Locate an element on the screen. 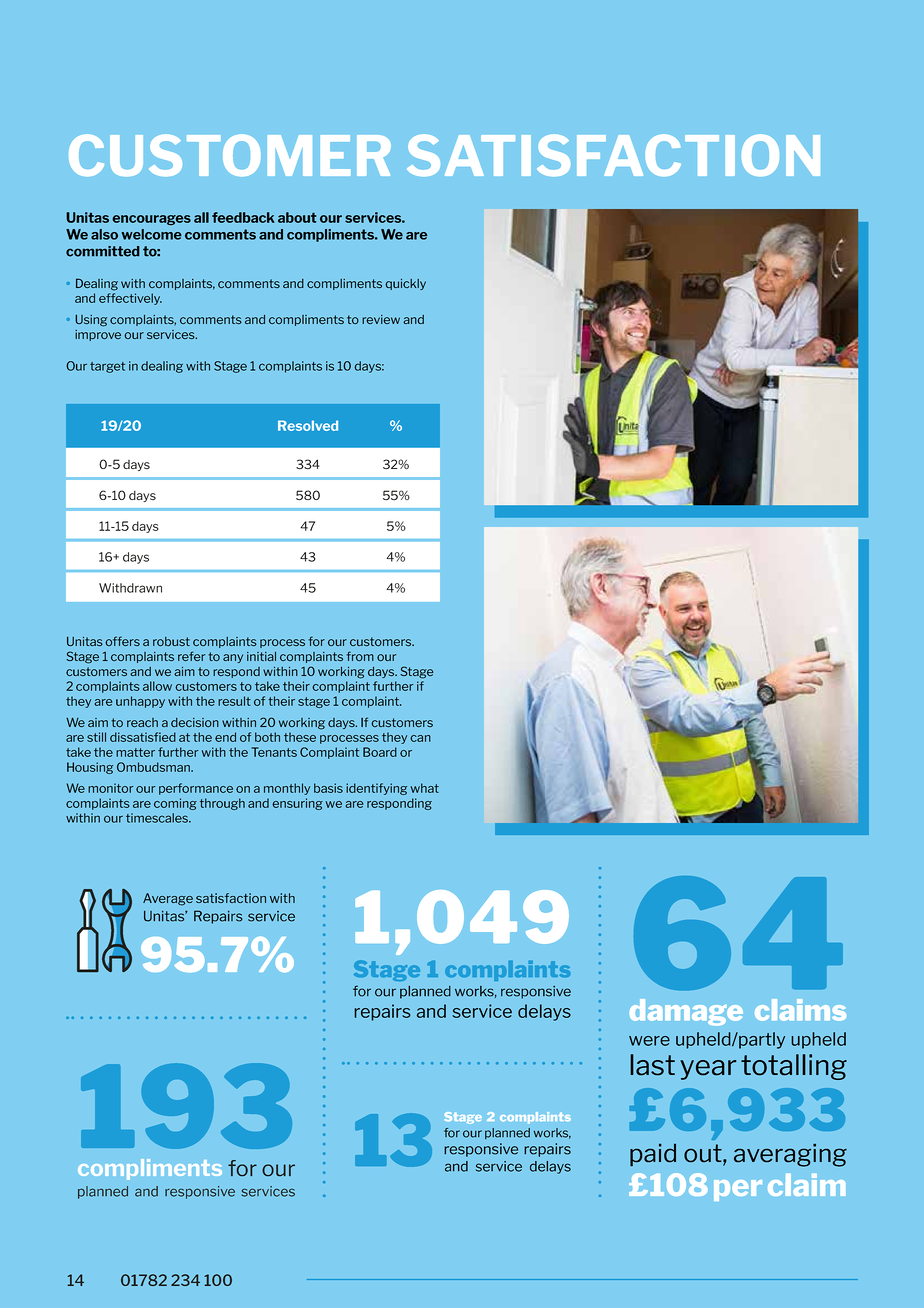  Average is located at coordinates (168, 899).
